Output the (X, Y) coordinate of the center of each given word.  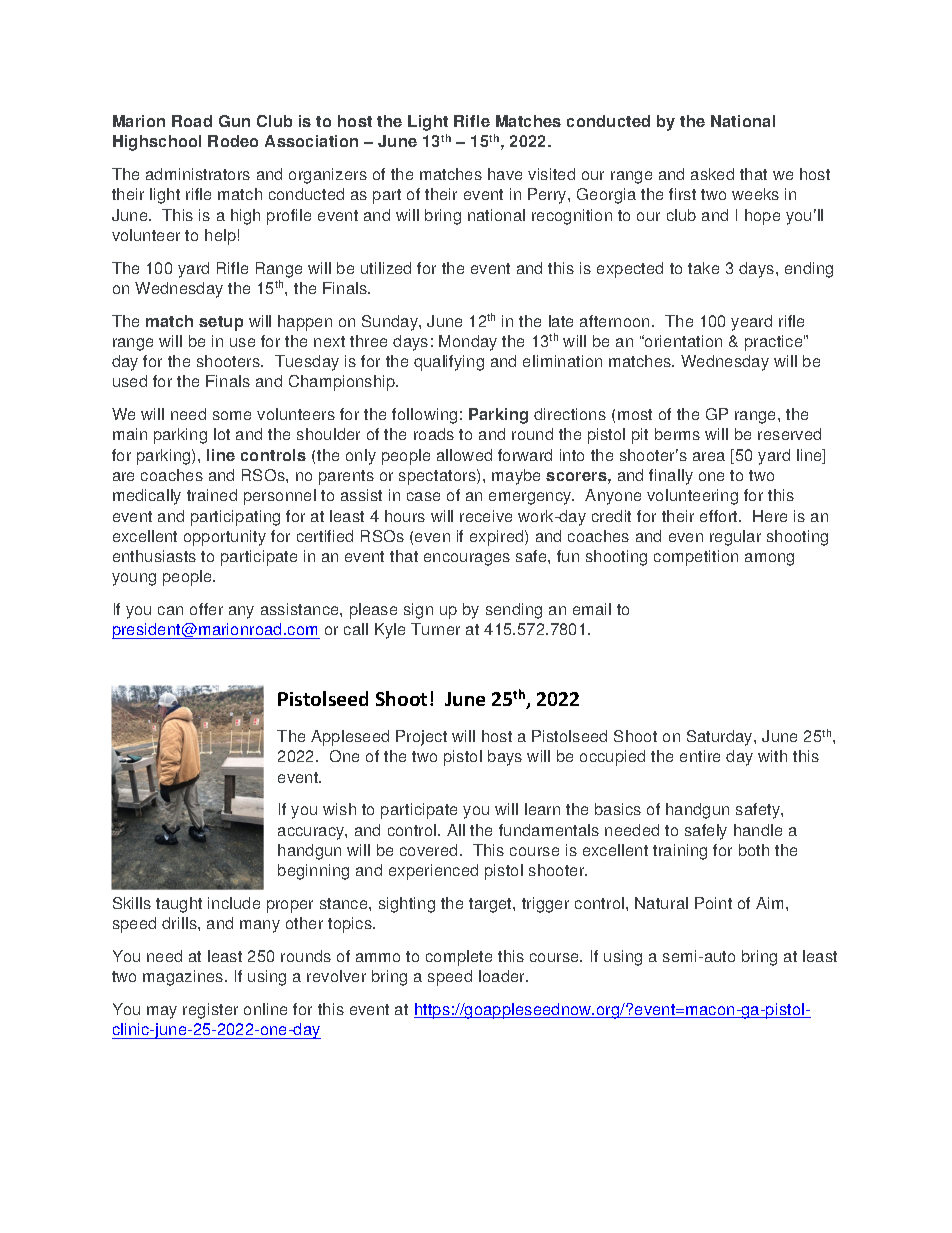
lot (222, 434)
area (709, 456)
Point (713, 903)
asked (712, 174)
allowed (464, 455)
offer (206, 609)
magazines (184, 978)
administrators (198, 174)
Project (421, 738)
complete (459, 958)
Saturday (721, 738)
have (505, 174)
